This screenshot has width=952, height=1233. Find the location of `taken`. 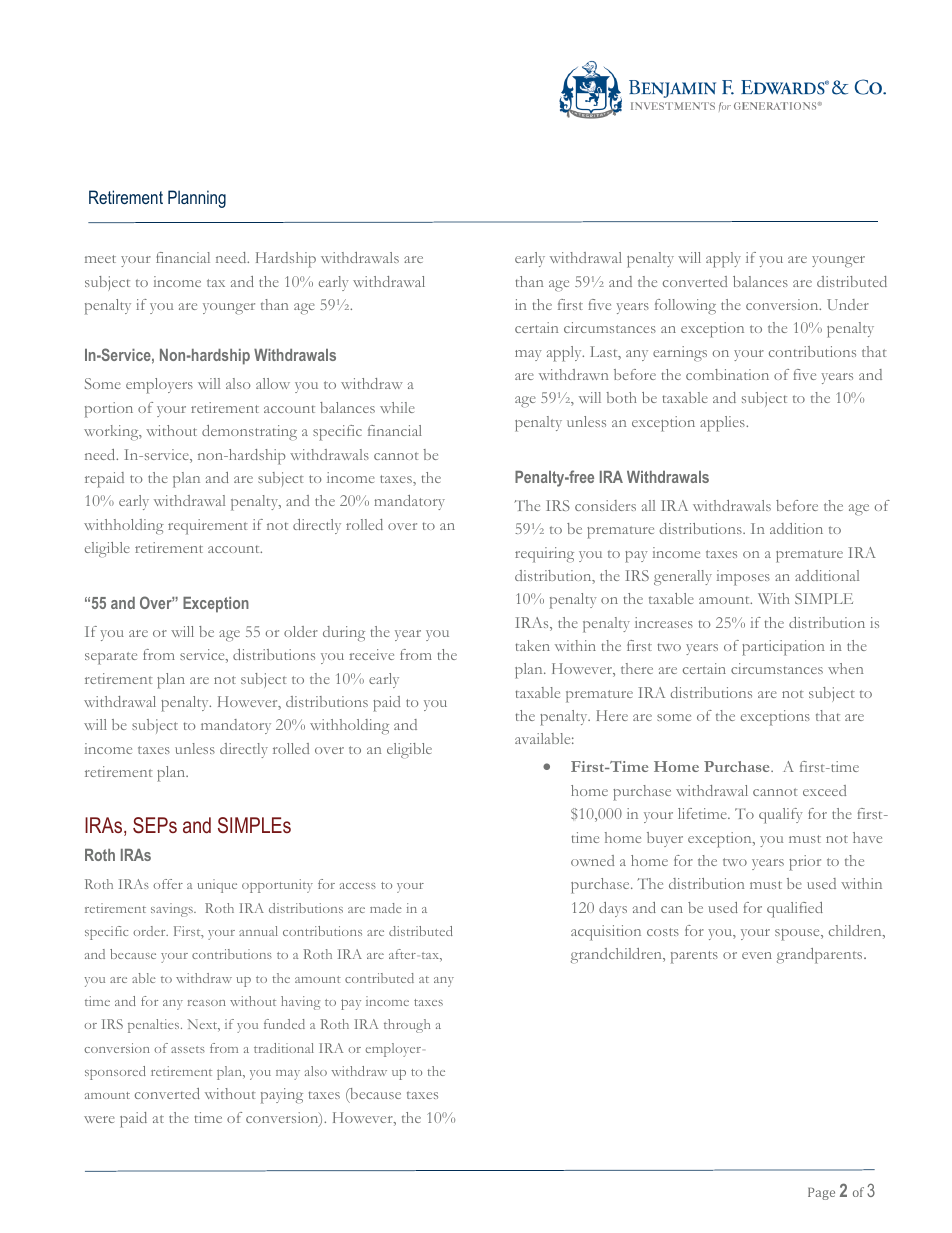

taken is located at coordinates (533, 645).
